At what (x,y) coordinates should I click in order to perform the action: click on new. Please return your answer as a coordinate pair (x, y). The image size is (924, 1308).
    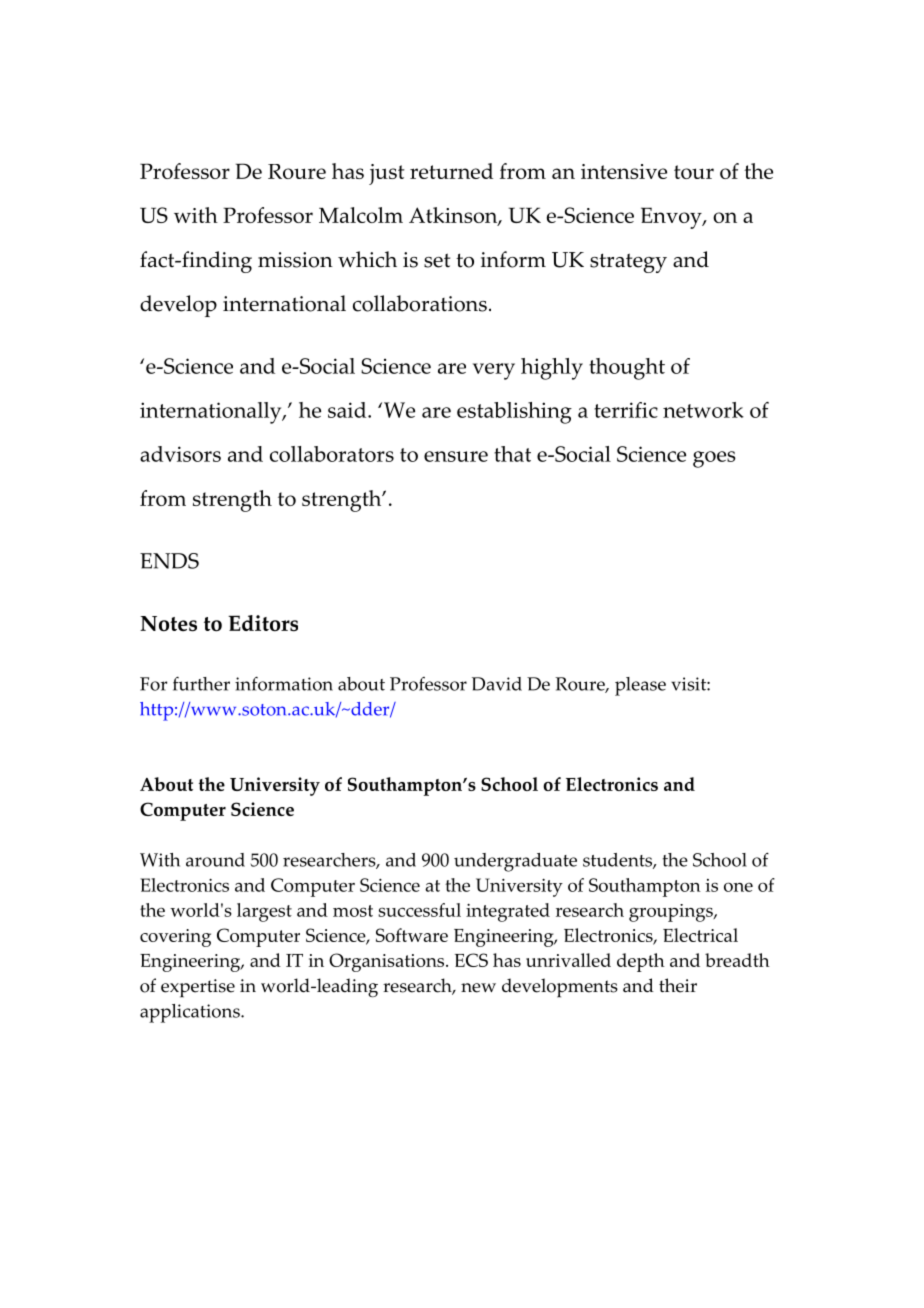
    Looking at the image, I should click on (478, 988).
